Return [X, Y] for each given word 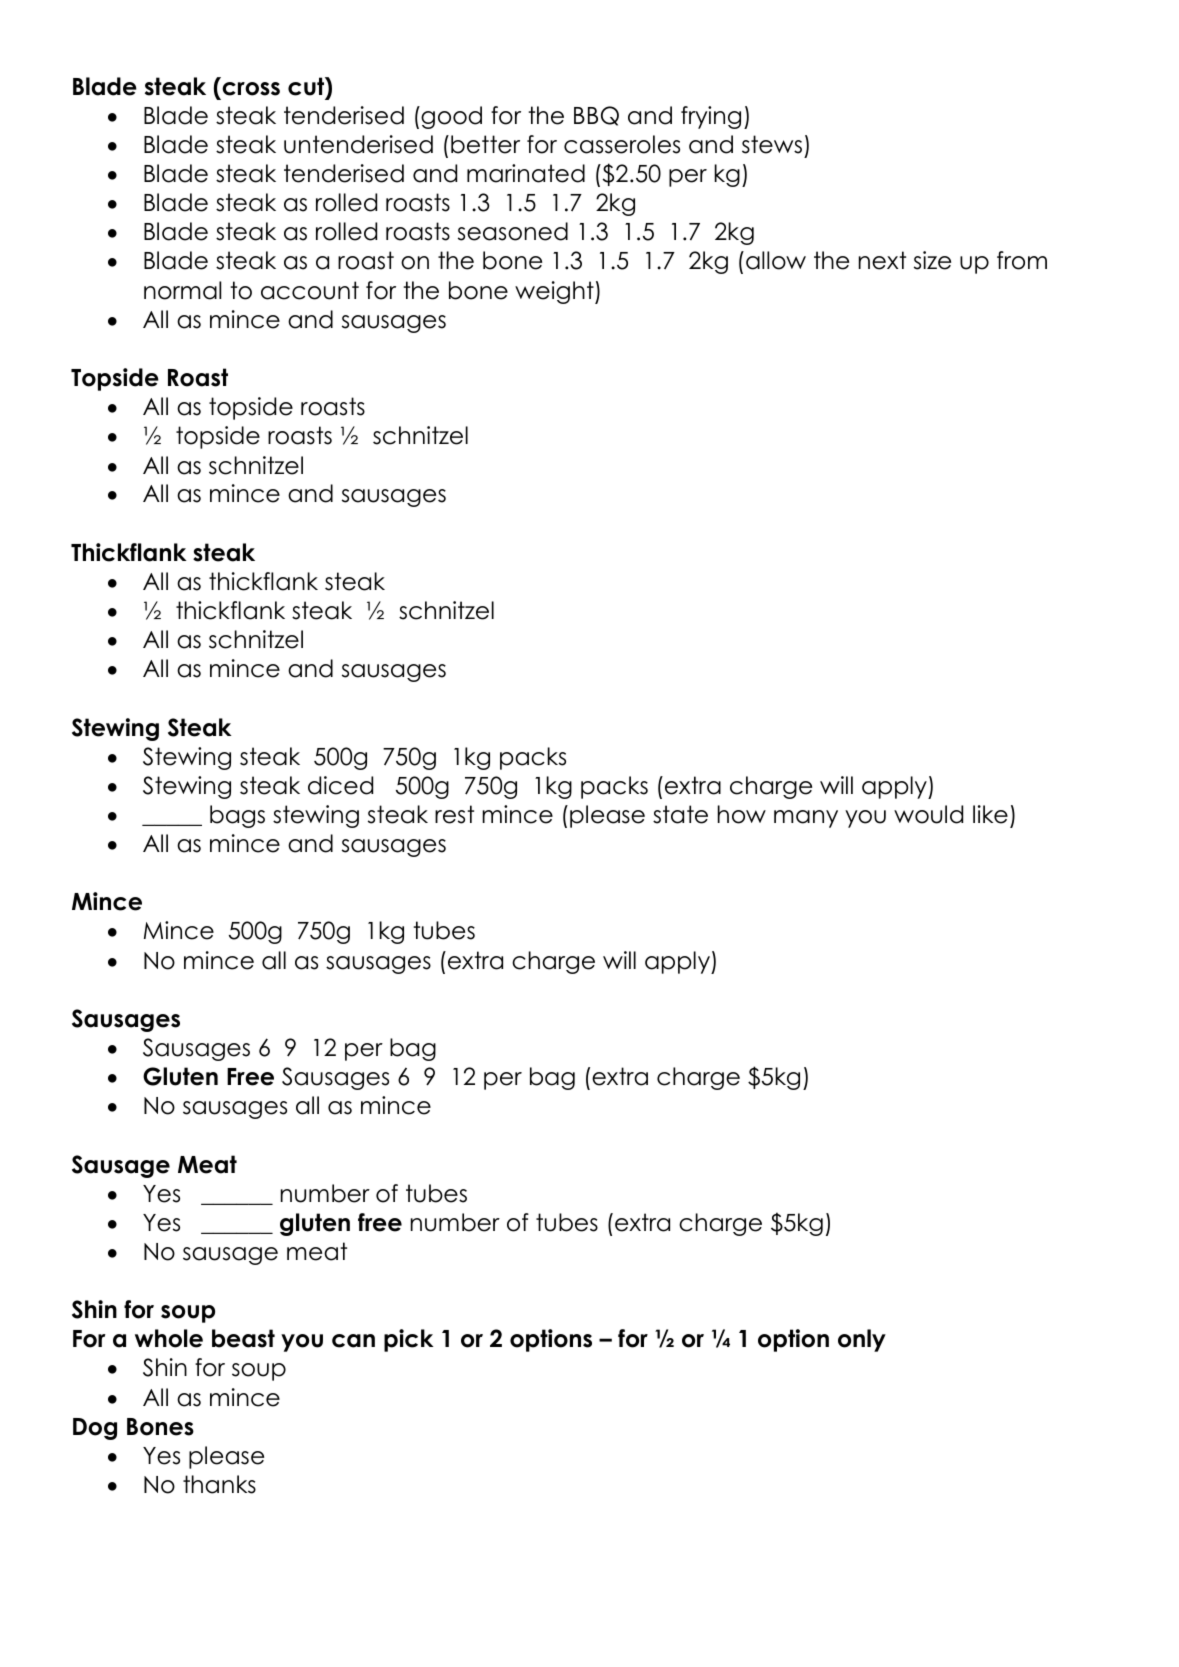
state [680, 814]
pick [408, 1340]
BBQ [596, 116]
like [990, 814]
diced [340, 785]
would [928, 814]
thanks [219, 1484]
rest [454, 814]
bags [237, 816]
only [862, 1340]
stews [772, 144]
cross [251, 89]
